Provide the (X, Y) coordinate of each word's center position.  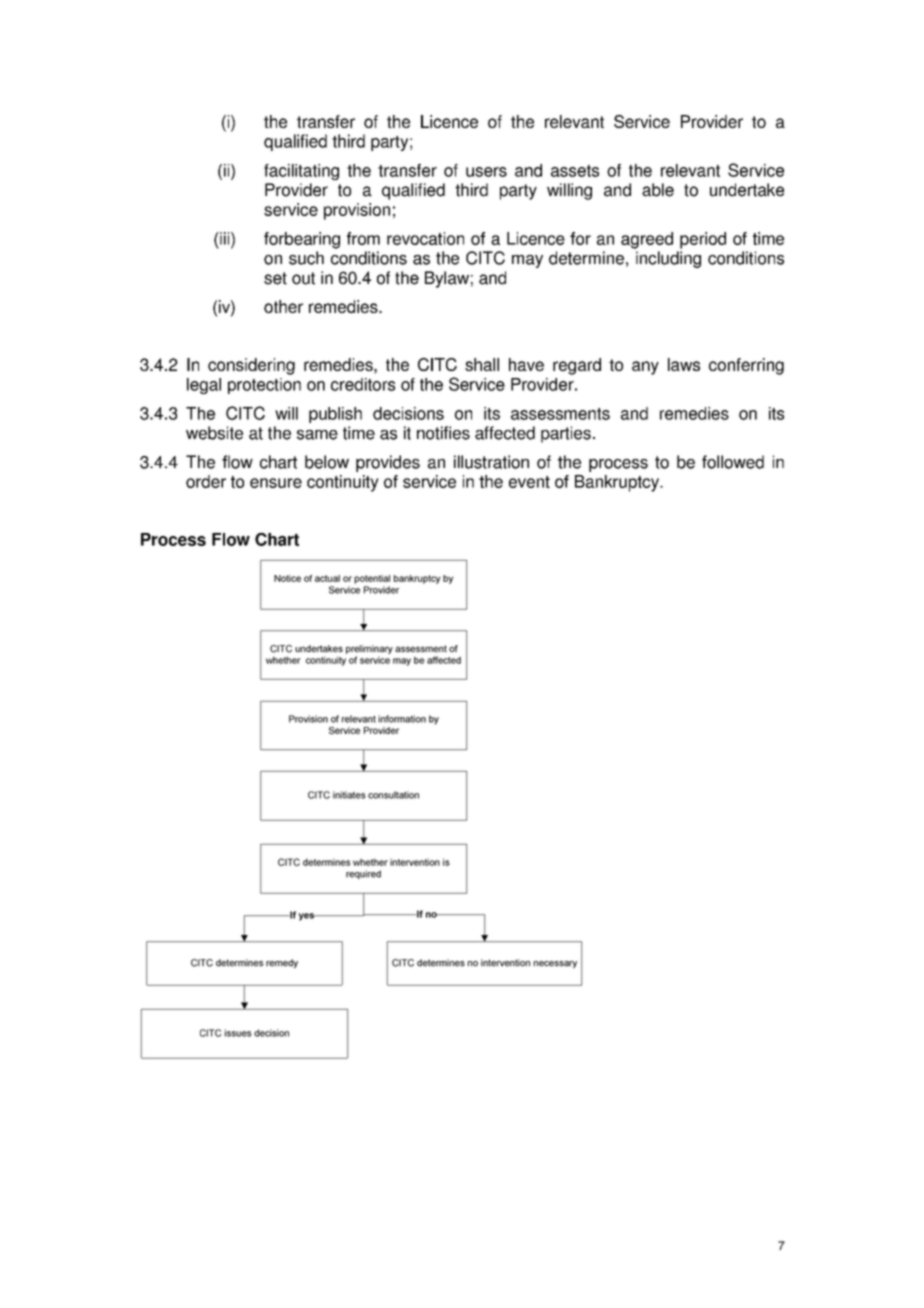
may (527, 261)
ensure (276, 483)
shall (482, 364)
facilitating (301, 172)
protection (264, 386)
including (668, 259)
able (658, 190)
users (486, 172)
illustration (491, 462)
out (303, 278)
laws (684, 364)
